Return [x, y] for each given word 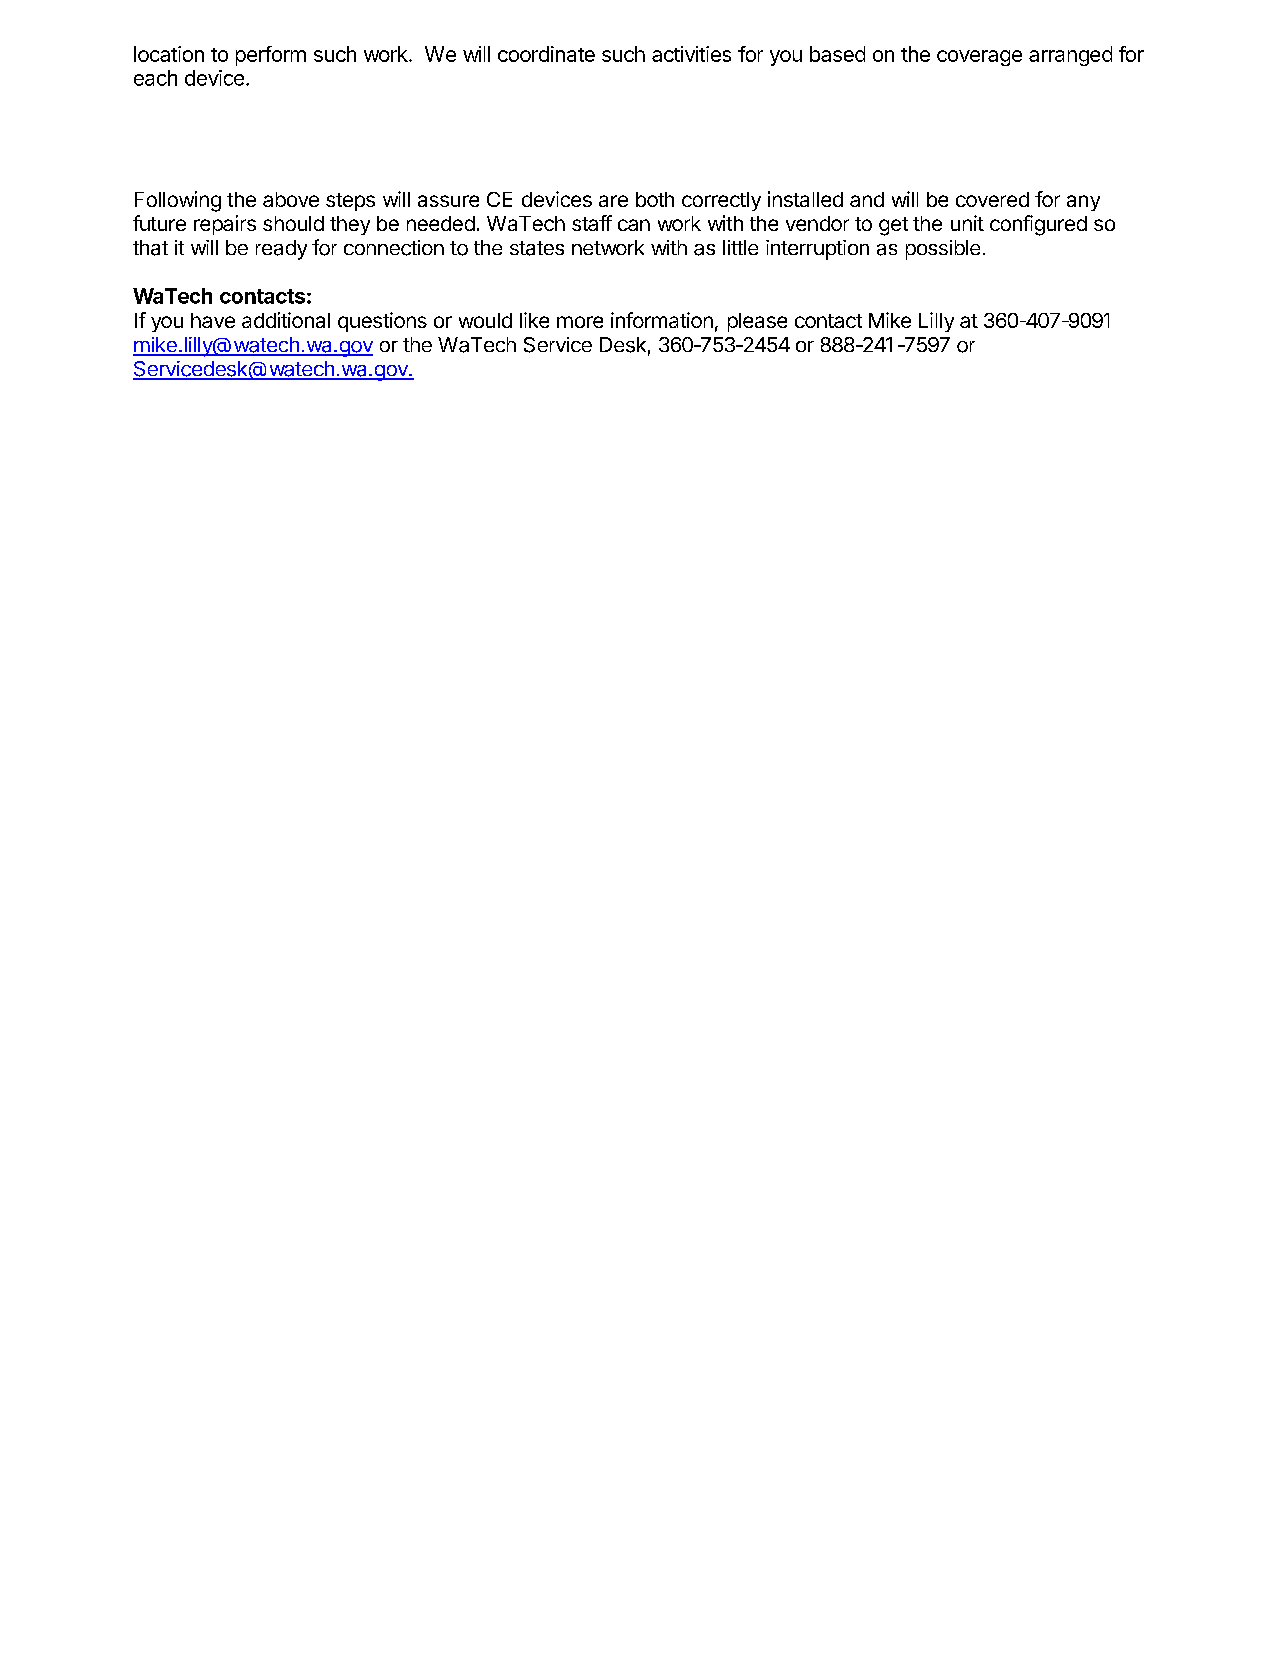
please [757, 322]
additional [286, 320]
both [655, 199]
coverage [979, 58]
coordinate [546, 54]
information [662, 320]
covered [992, 199]
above [291, 199]
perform [271, 56]
